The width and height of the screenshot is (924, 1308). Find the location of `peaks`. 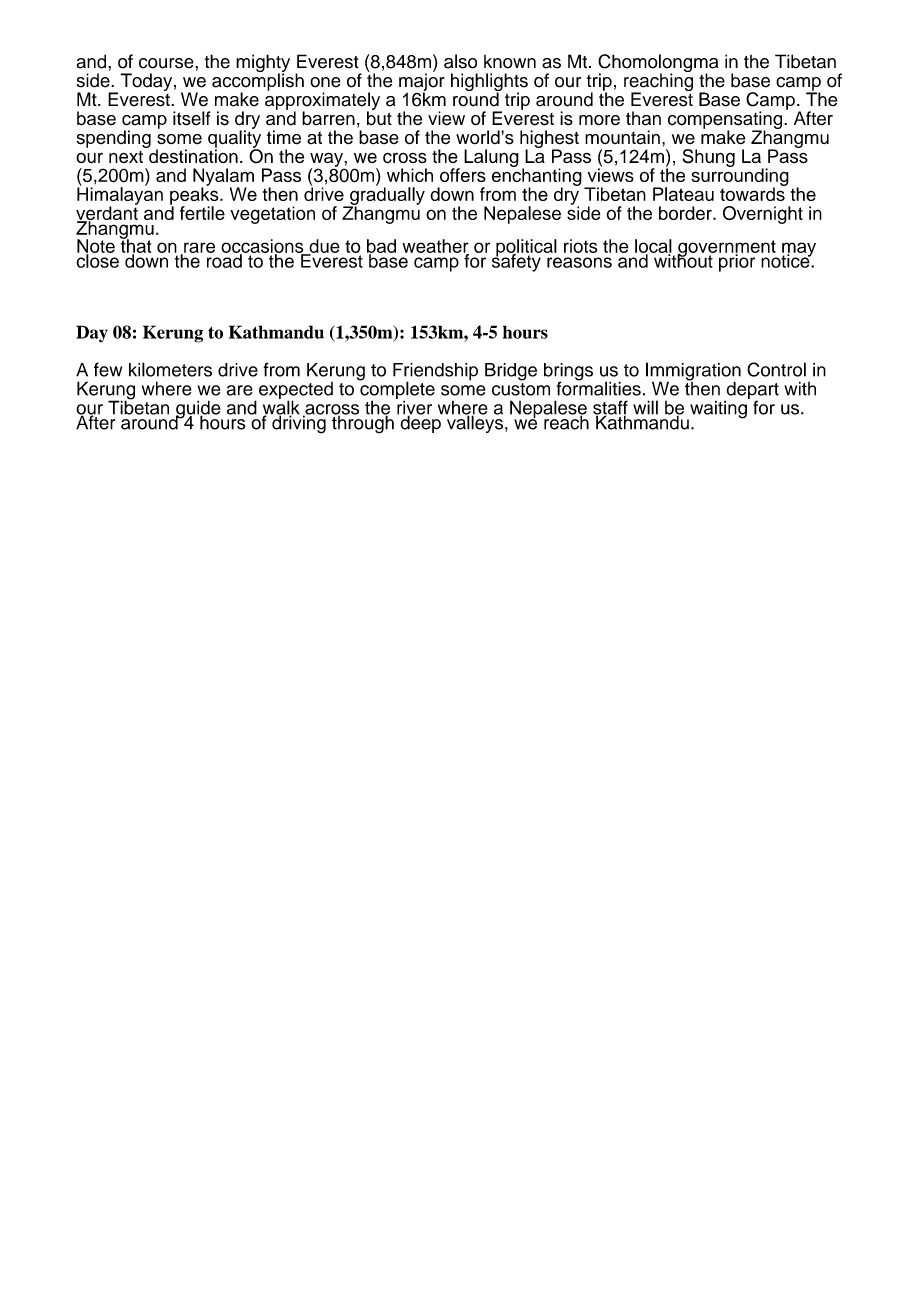

peaks is located at coordinates (195, 196).
